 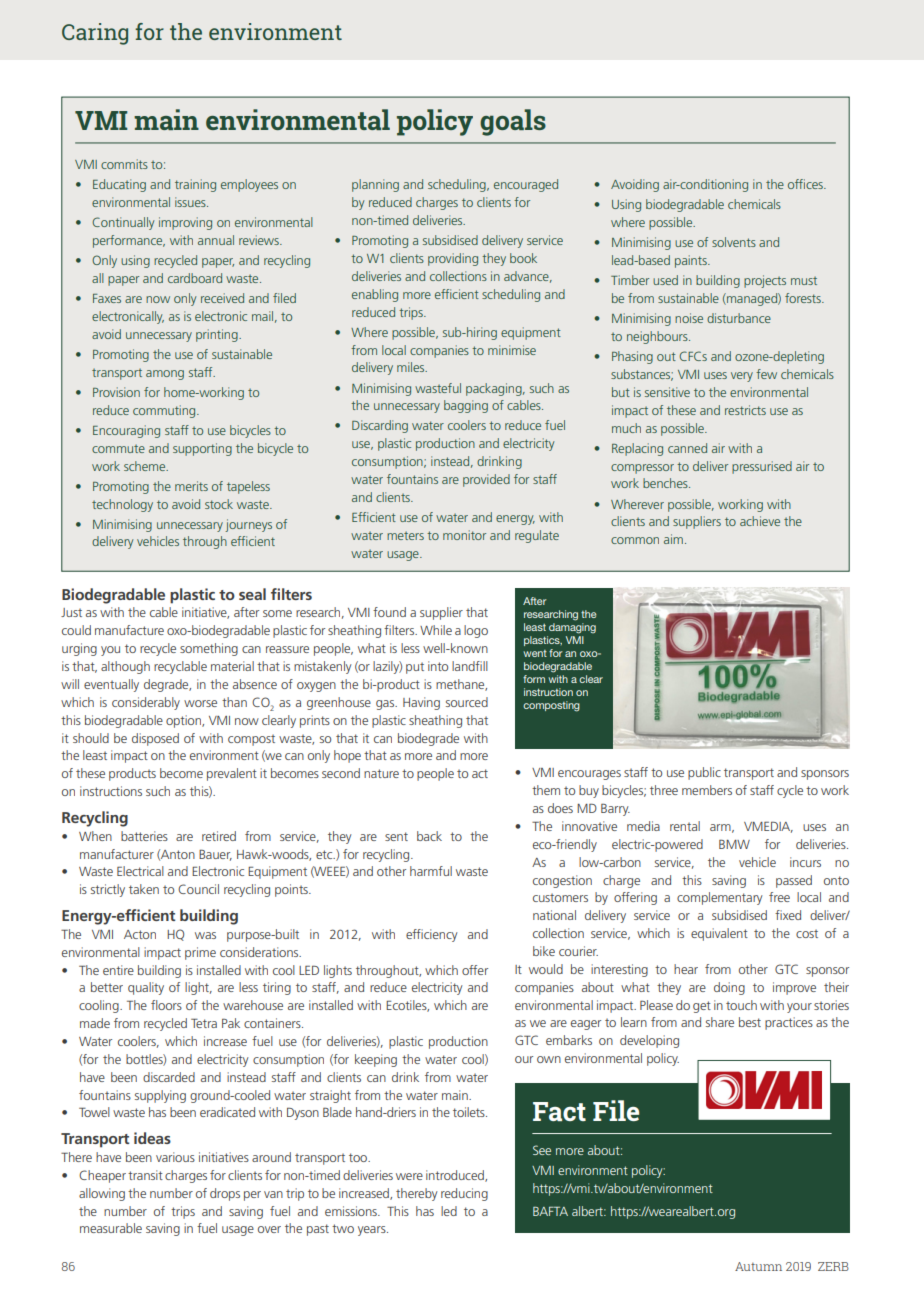 I want to click on back, so click(x=429, y=836).
